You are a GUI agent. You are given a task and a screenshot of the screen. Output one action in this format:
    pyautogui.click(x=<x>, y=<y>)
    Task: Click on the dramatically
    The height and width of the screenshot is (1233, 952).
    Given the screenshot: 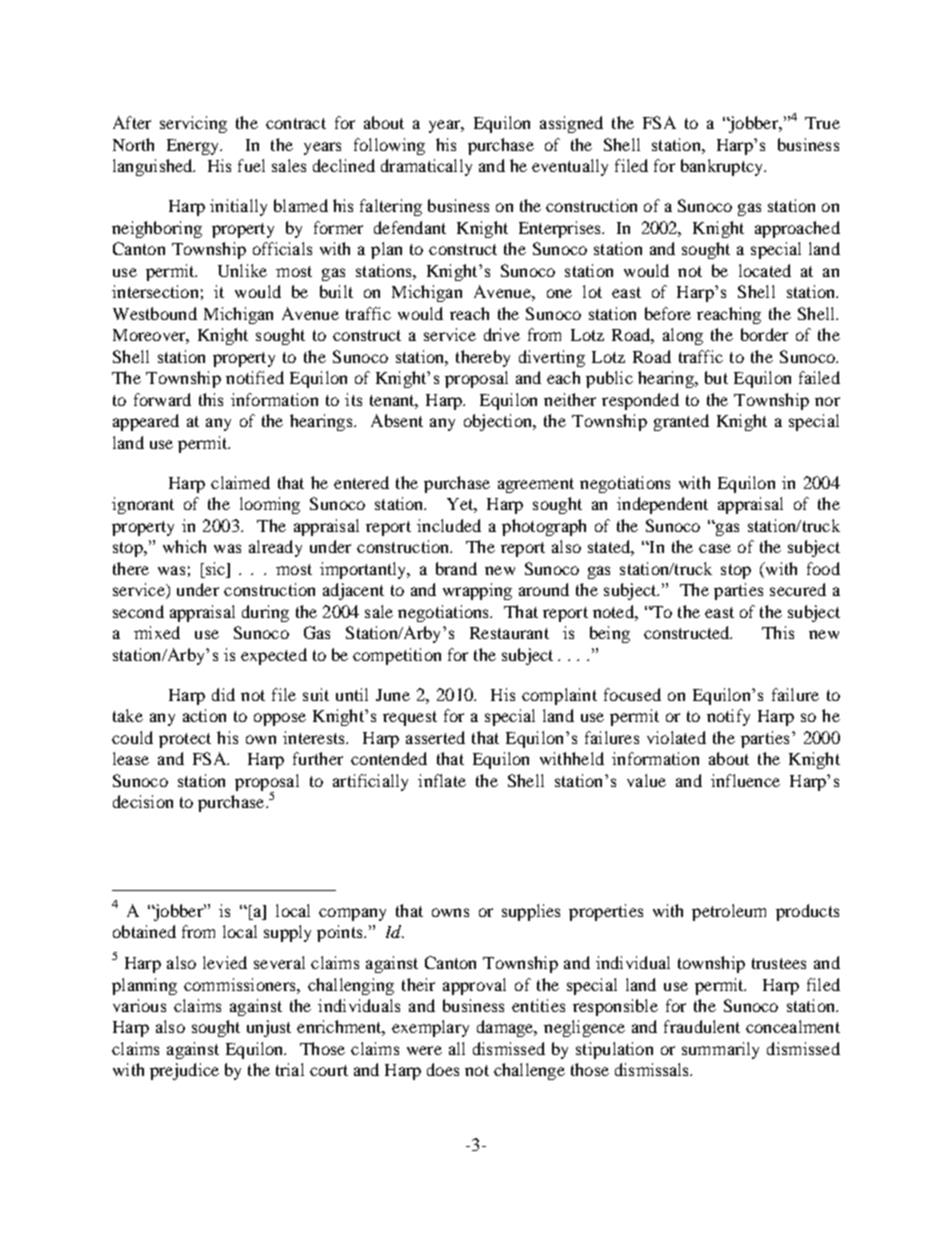 What is the action you would take?
    pyautogui.click(x=426, y=167)
